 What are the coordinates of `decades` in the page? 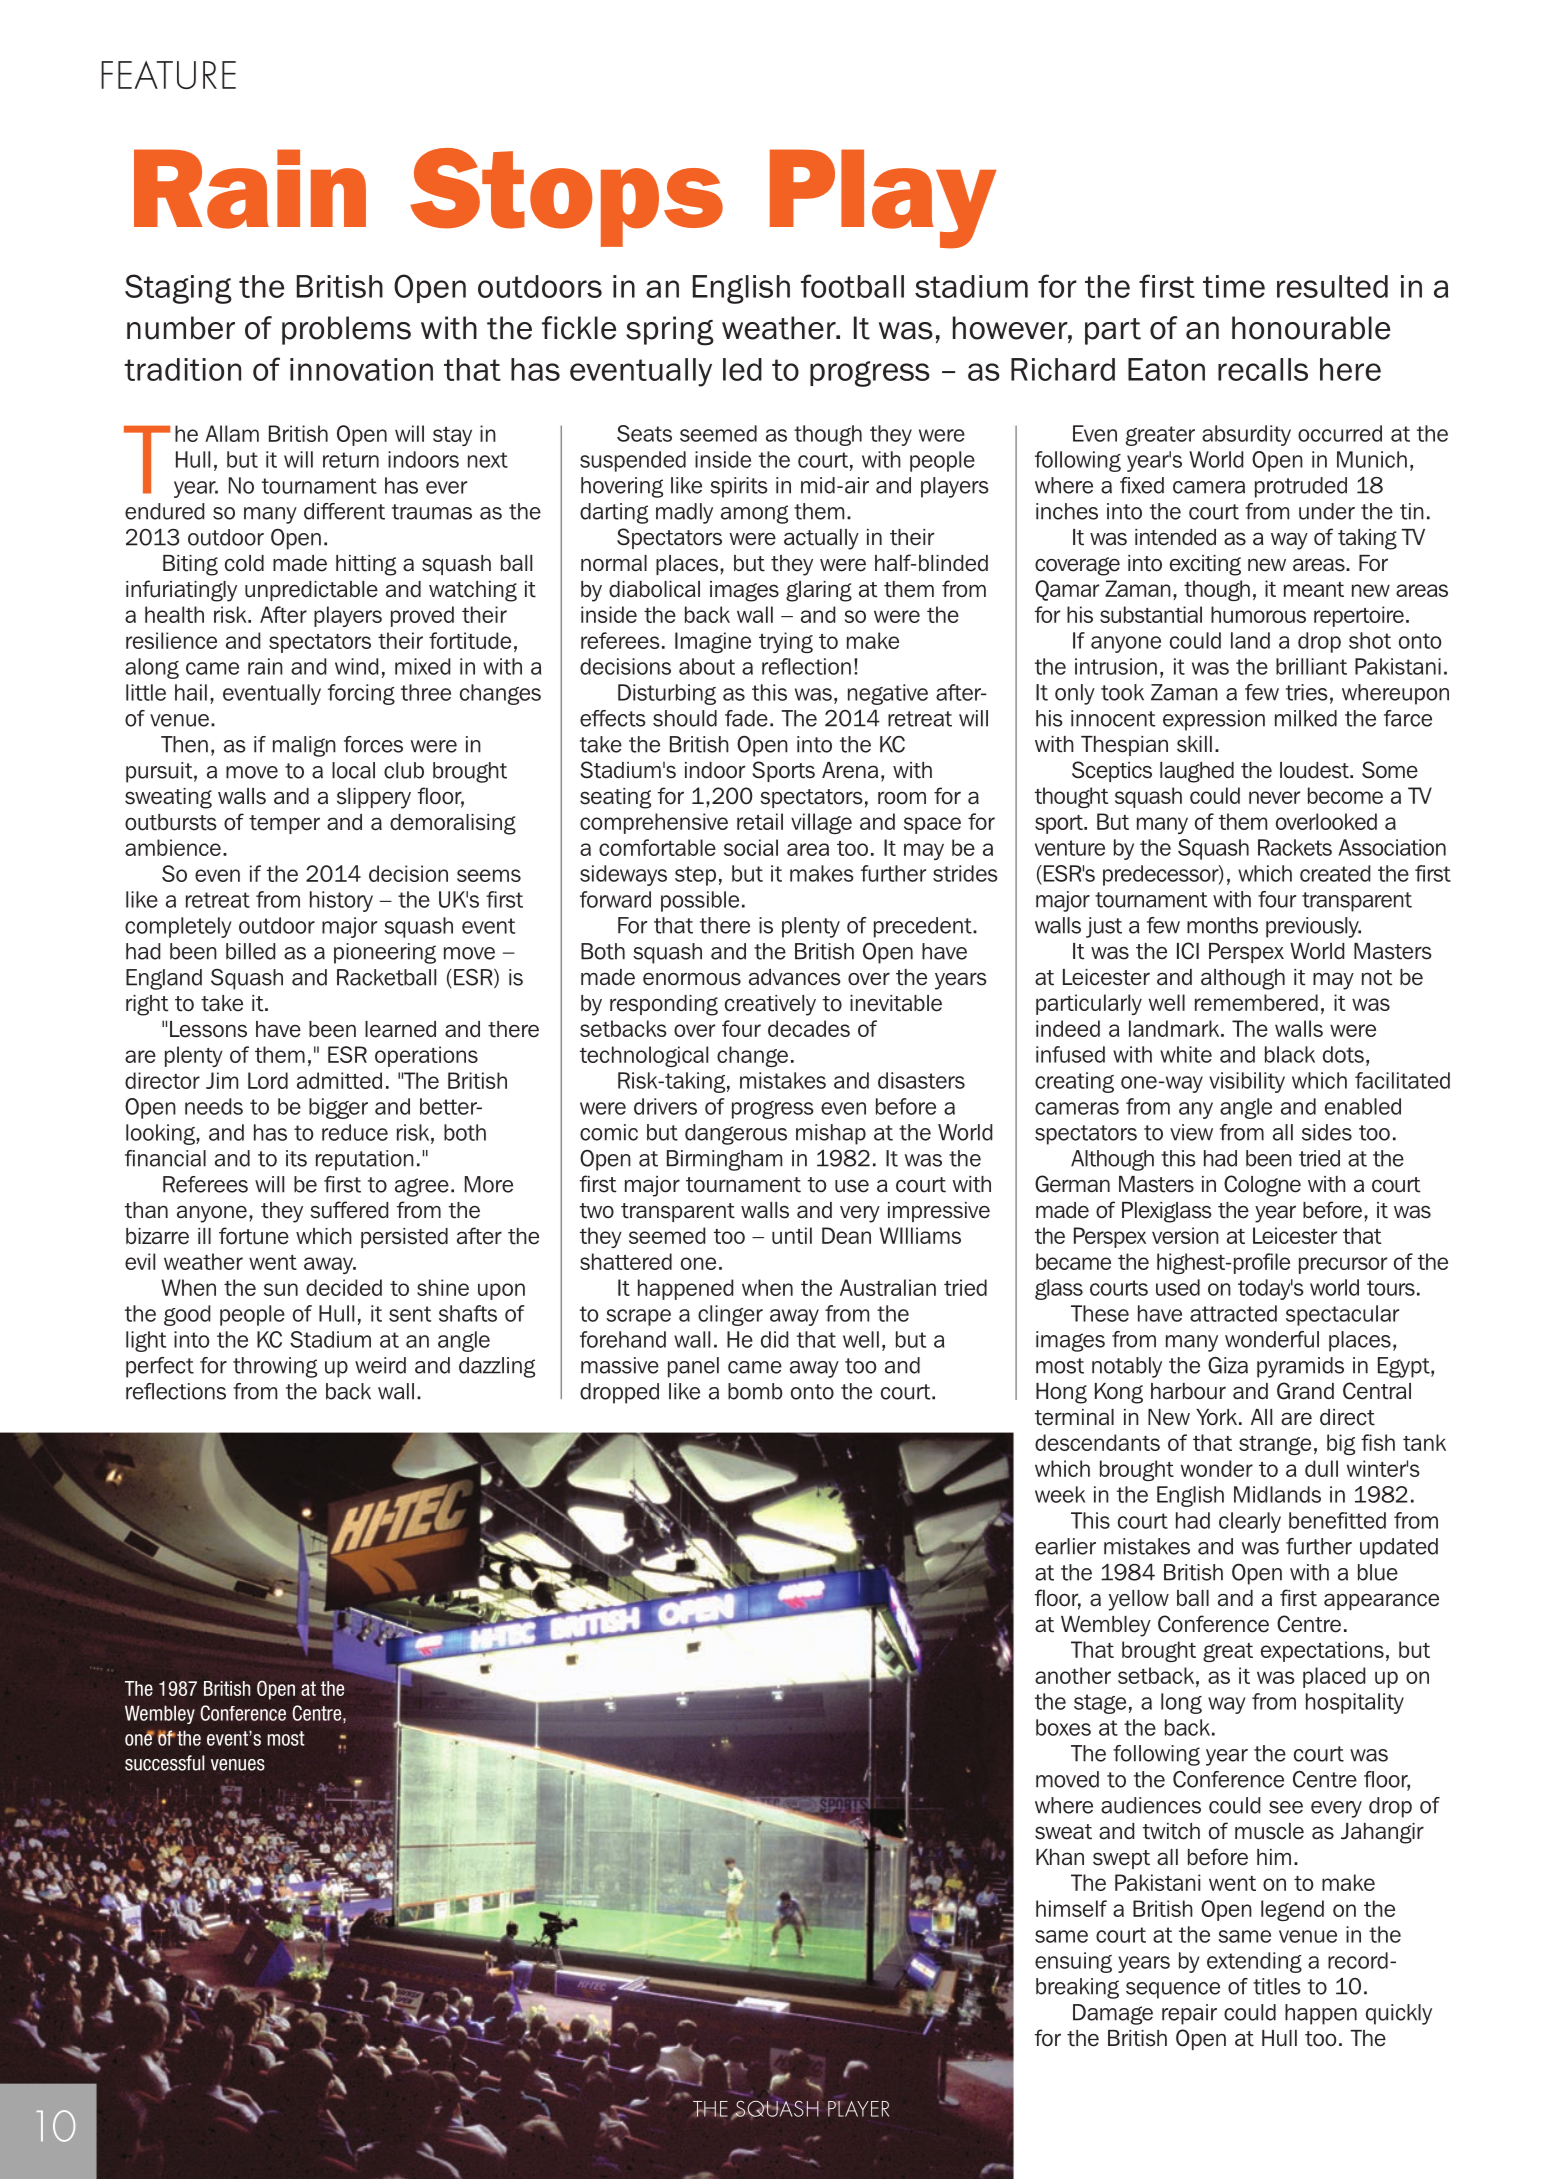 It's located at (809, 1028).
